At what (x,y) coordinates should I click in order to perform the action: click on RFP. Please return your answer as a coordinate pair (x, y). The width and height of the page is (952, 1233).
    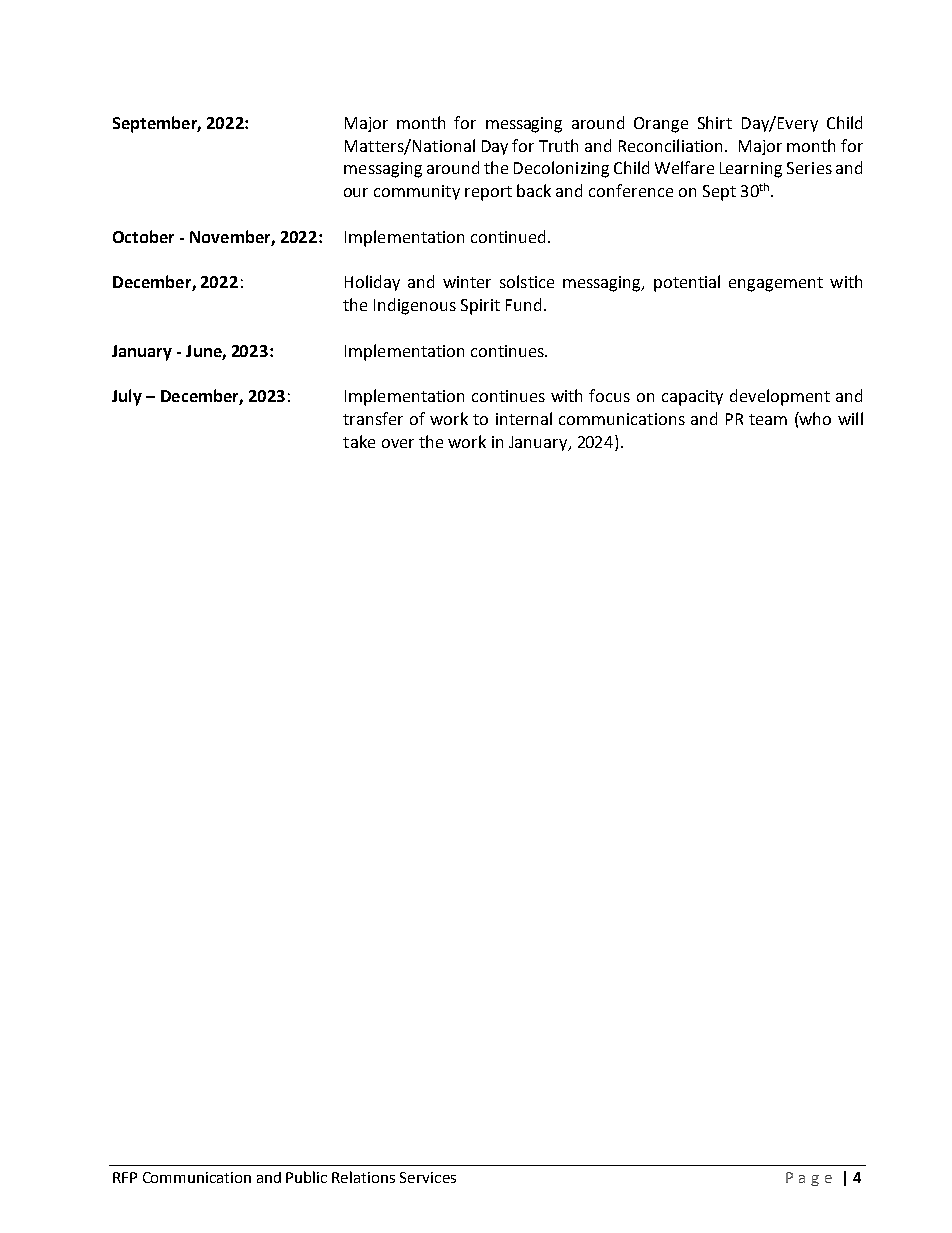
    Looking at the image, I should click on (125, 1177).
